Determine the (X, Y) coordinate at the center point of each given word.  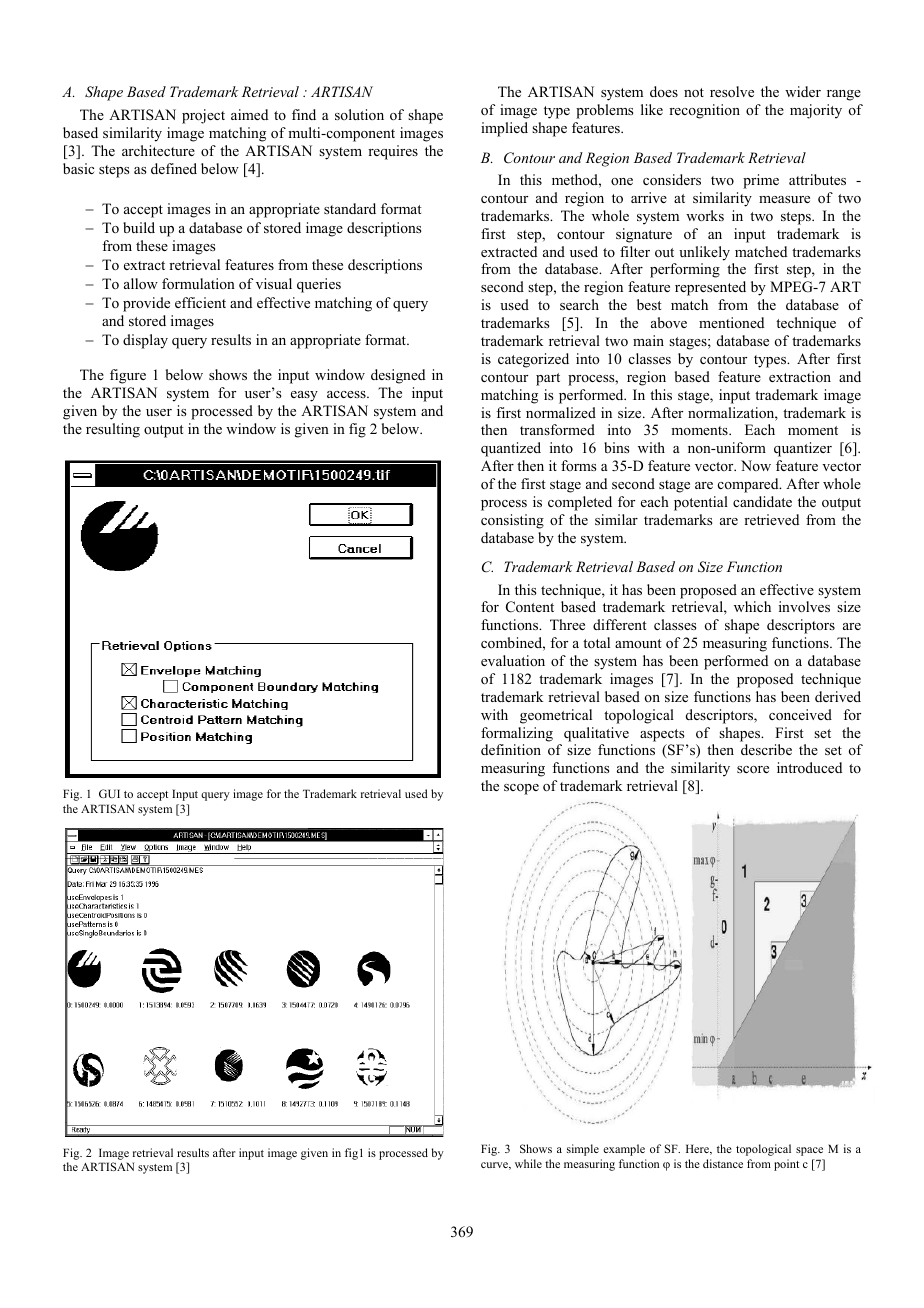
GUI (109, 793)
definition (511, 749)
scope (521, 789)
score (753, 770)
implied (504, 129)
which (752, 606)
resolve (732, 92)
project (203, 116)
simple (583, 1150)
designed (398, 376)
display (145, 341)
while (528, 1163)
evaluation (513, 660)
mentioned (731, 322)
